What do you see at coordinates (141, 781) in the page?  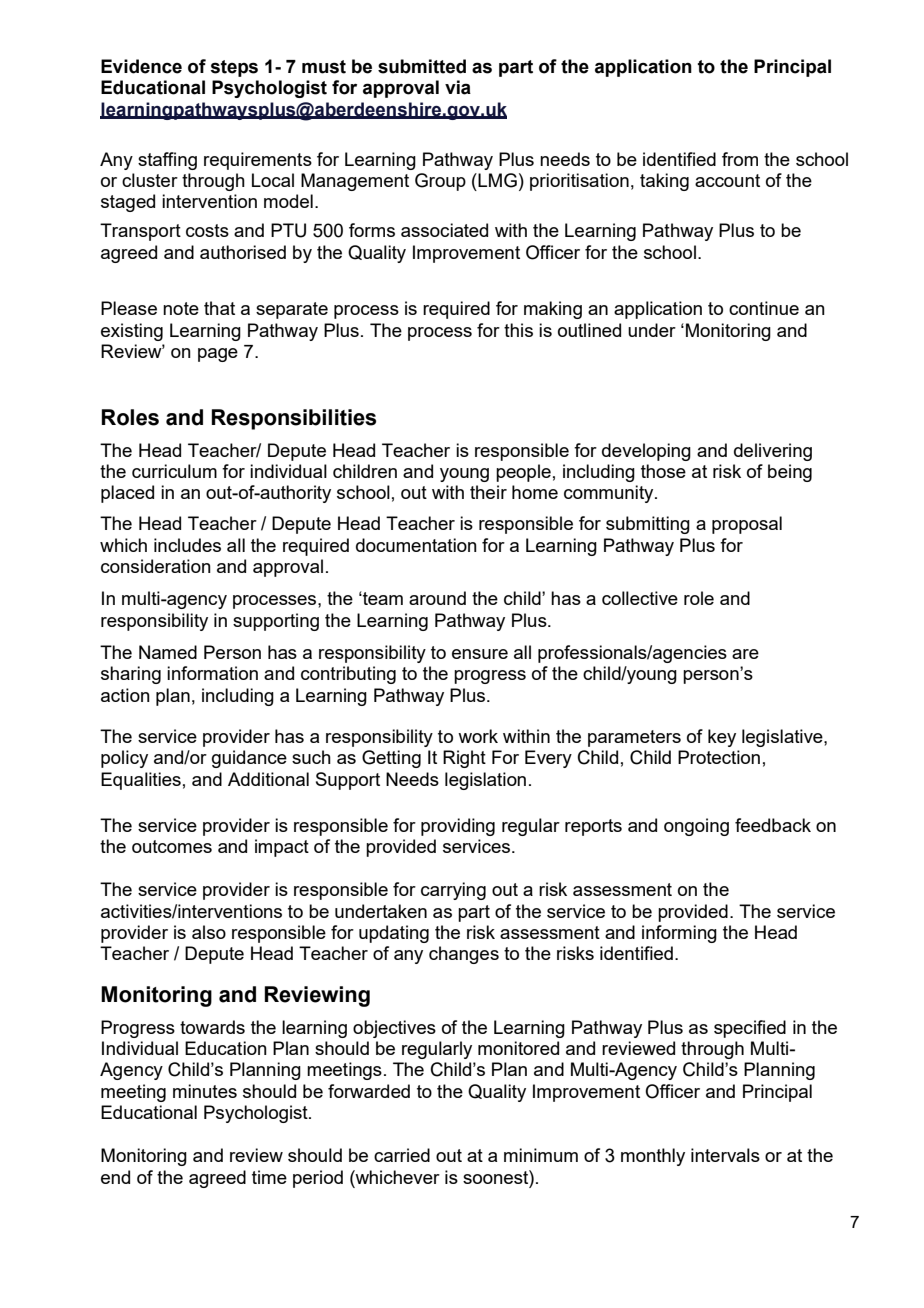 I see `Equalities` at bounding box center [141, 781].
